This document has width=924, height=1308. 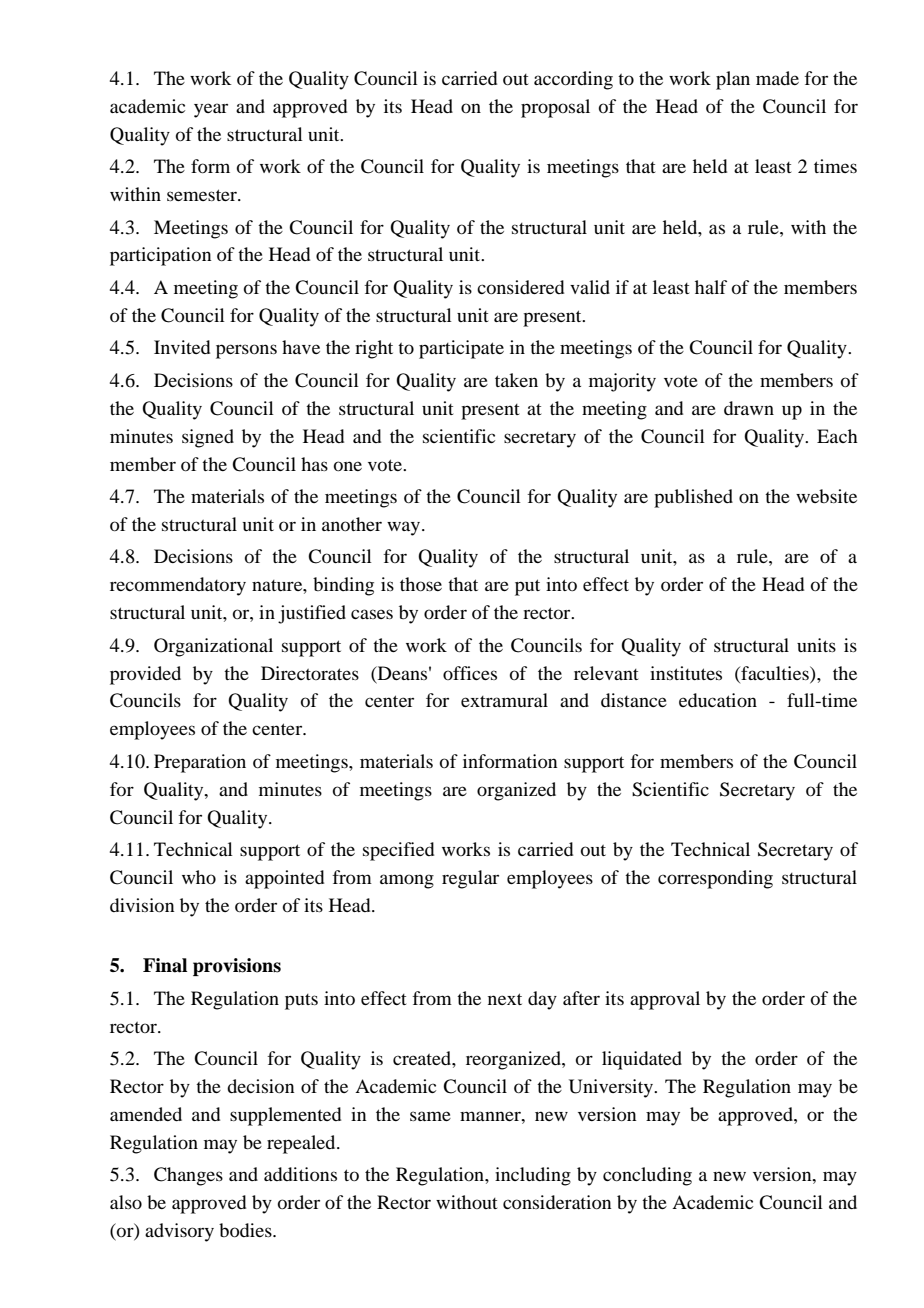 What do you see at coordinates (470, 673) in the document?
I see `offices` at bounding box center [470, 673].
